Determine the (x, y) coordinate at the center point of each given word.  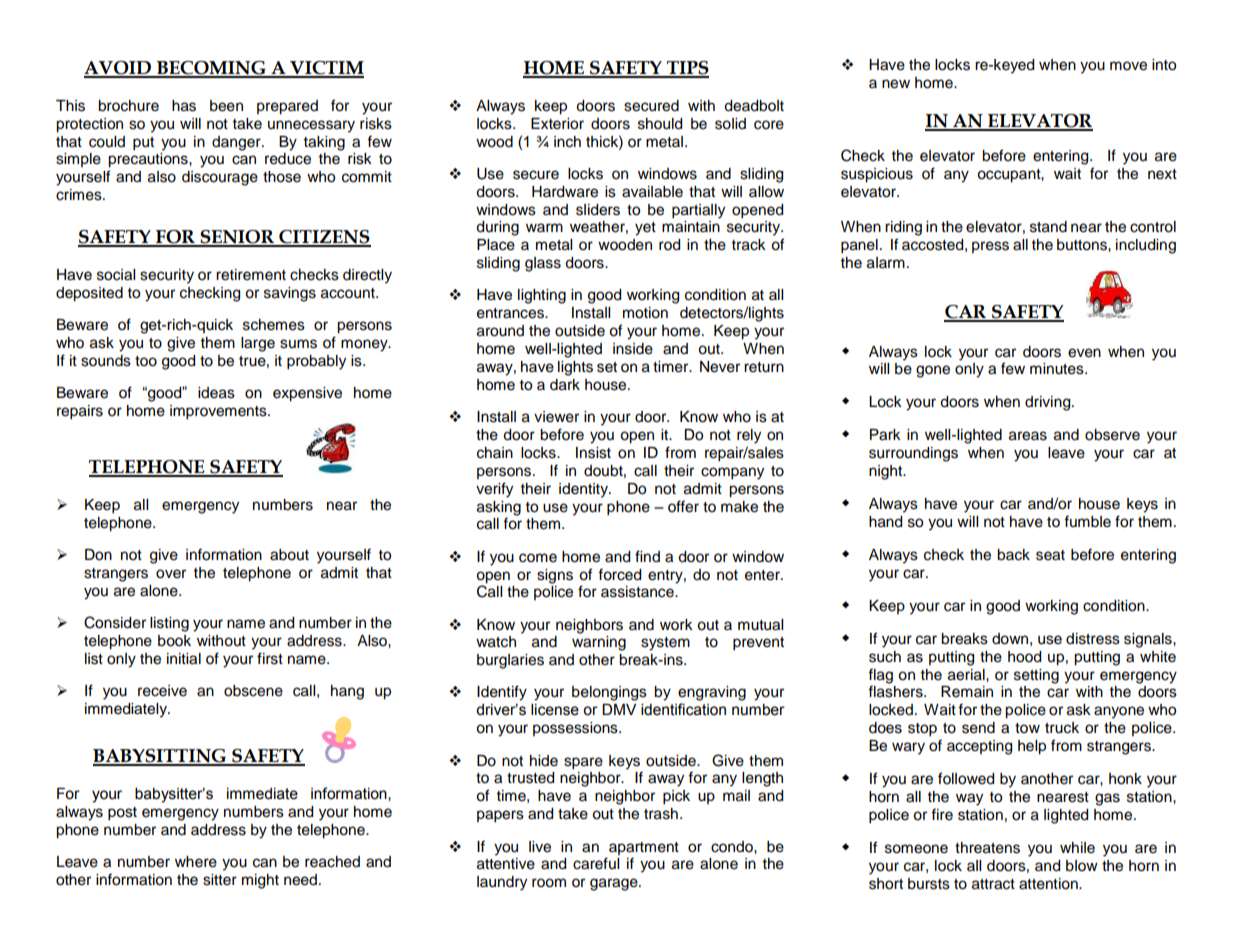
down (1010, 639)
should (660, 124)
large (258, 344)
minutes (1058, 369)
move (1128, 66)
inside (633, 349)
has (184, 106)
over (171, 574)
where (196, 862)
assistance (638, 592)
